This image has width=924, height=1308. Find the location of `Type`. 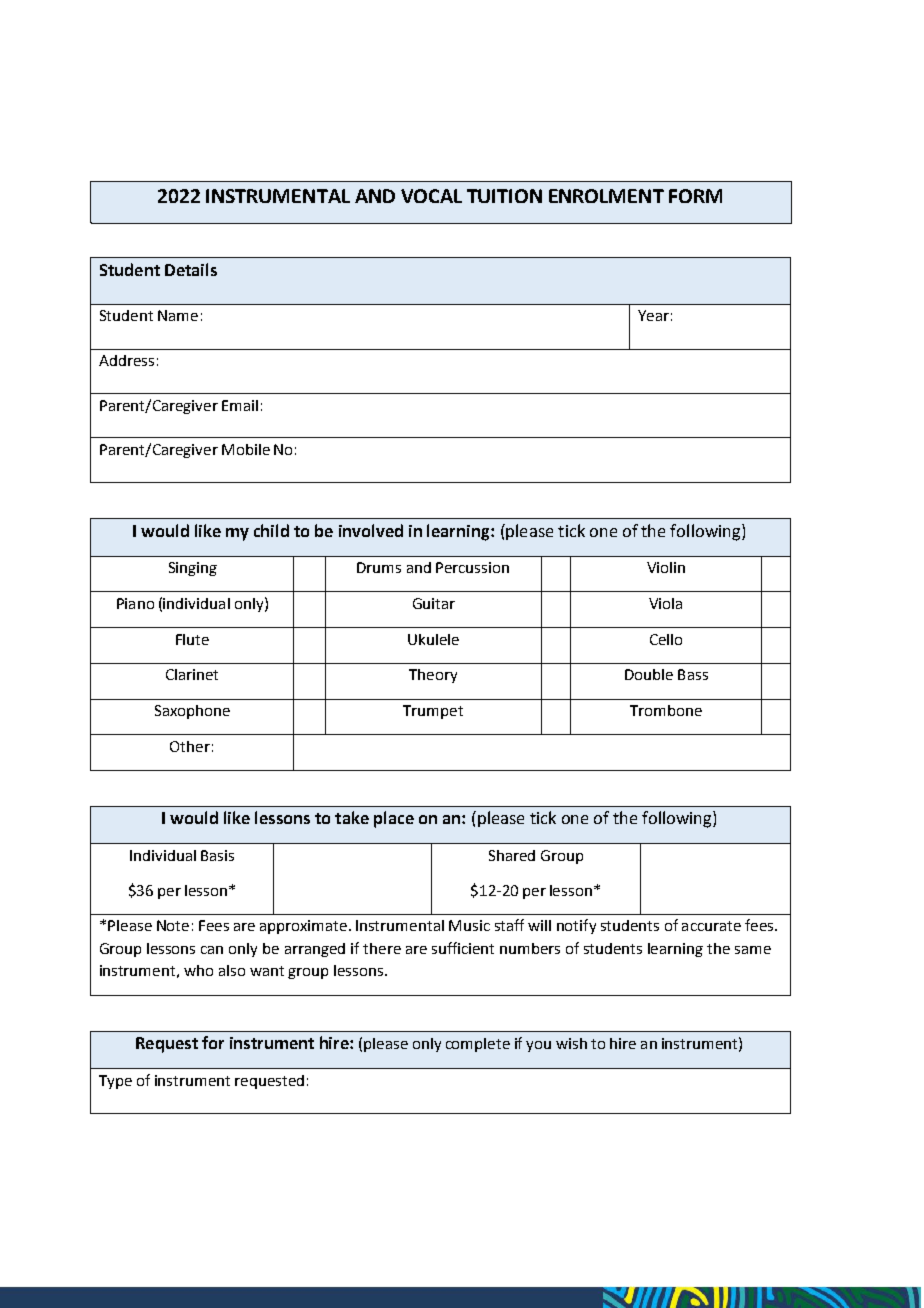

Type is located at coordinates (115, 1082).
